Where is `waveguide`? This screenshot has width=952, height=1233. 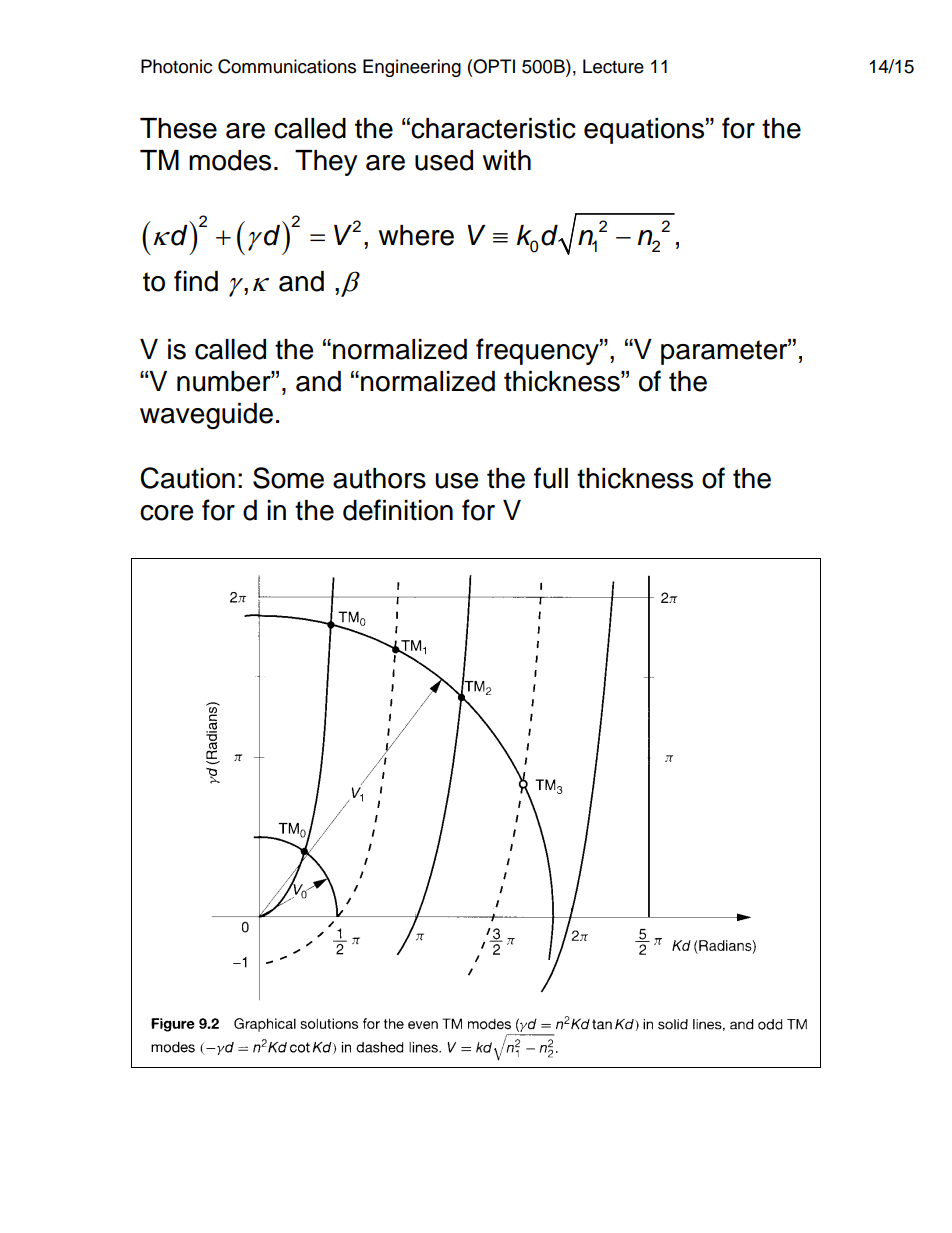 waveguide is located at coordinates (206, 416).
